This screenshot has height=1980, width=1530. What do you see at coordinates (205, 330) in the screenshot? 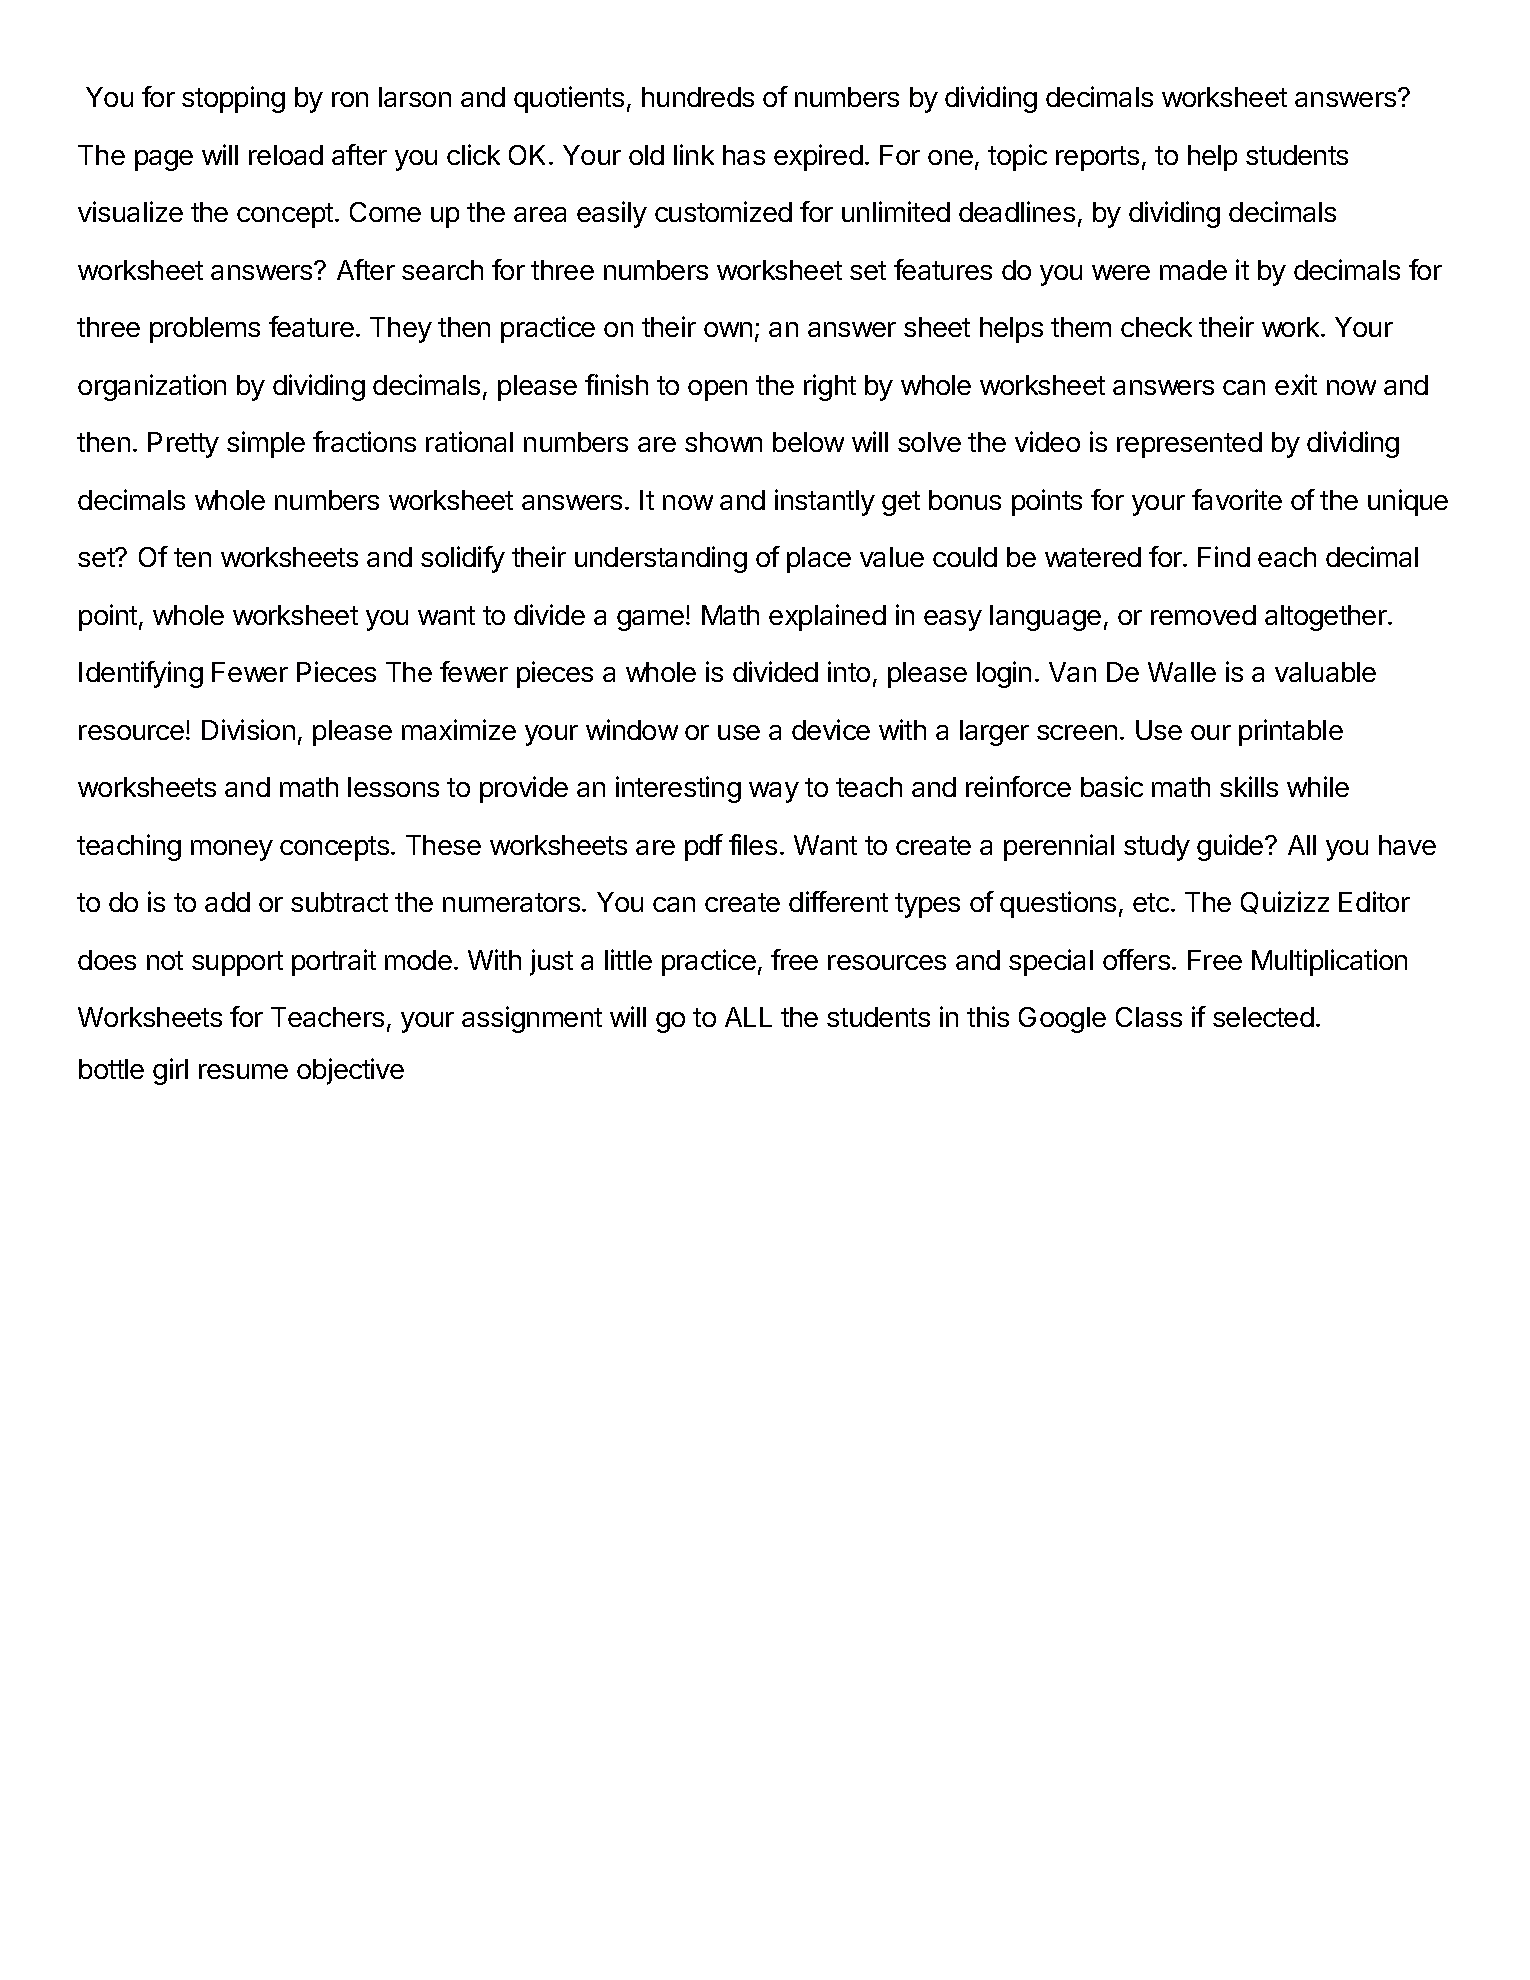
I see `problems` at bounding box center [205, 330].
